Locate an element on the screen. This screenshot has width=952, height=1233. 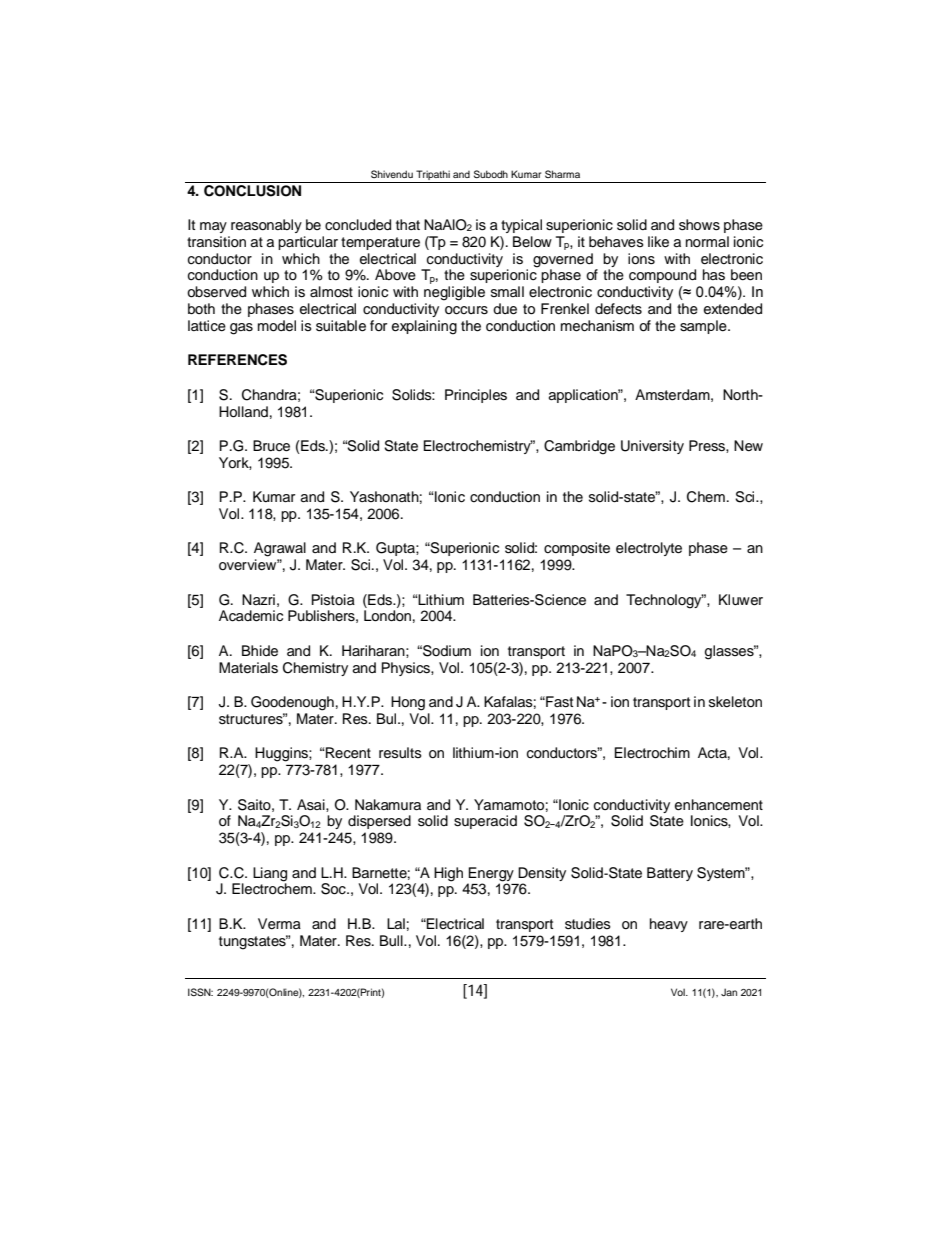
shows is located at coordinates (699, 225).
